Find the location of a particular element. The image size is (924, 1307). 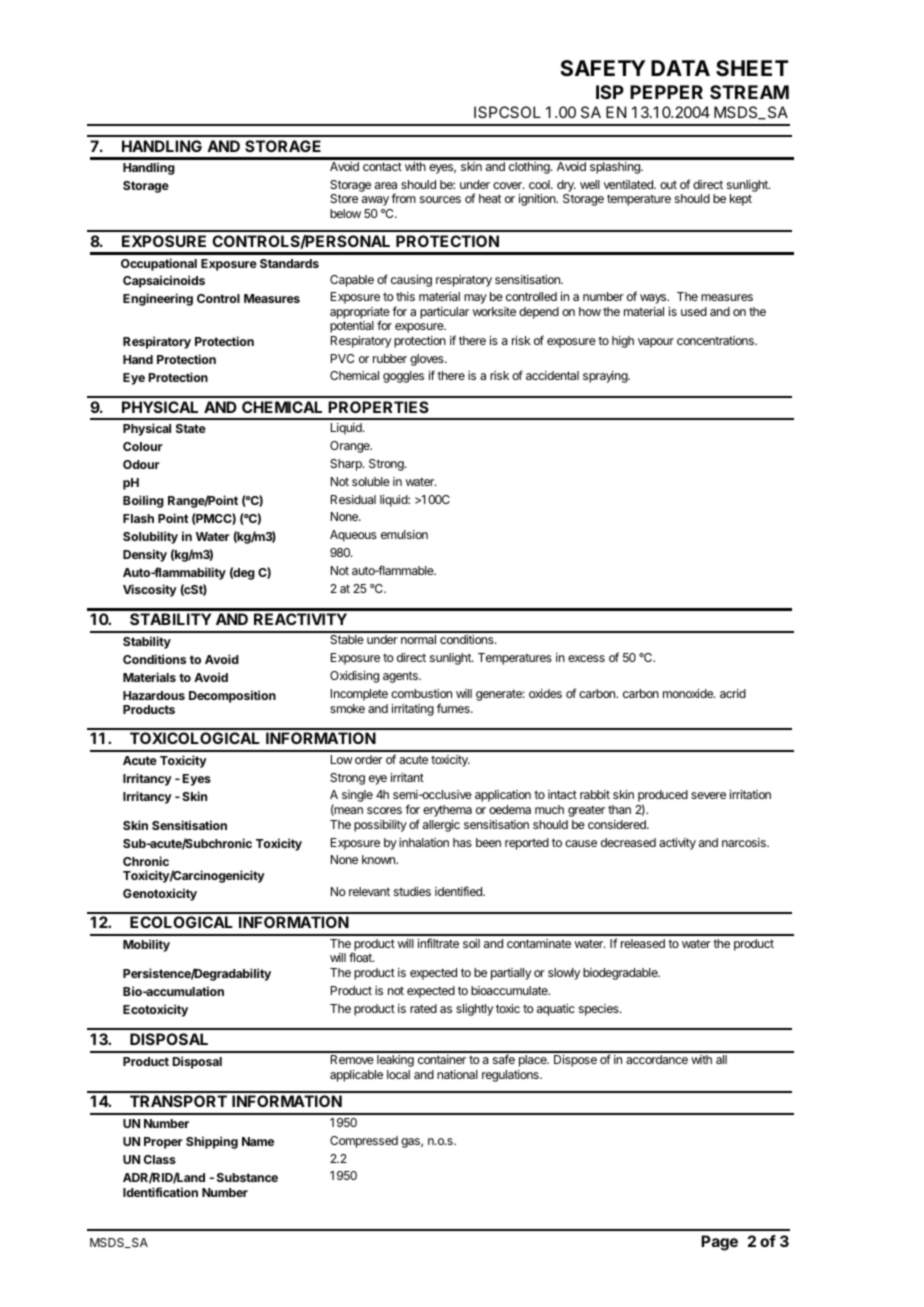

contact is located at coordinates (382, 166).
